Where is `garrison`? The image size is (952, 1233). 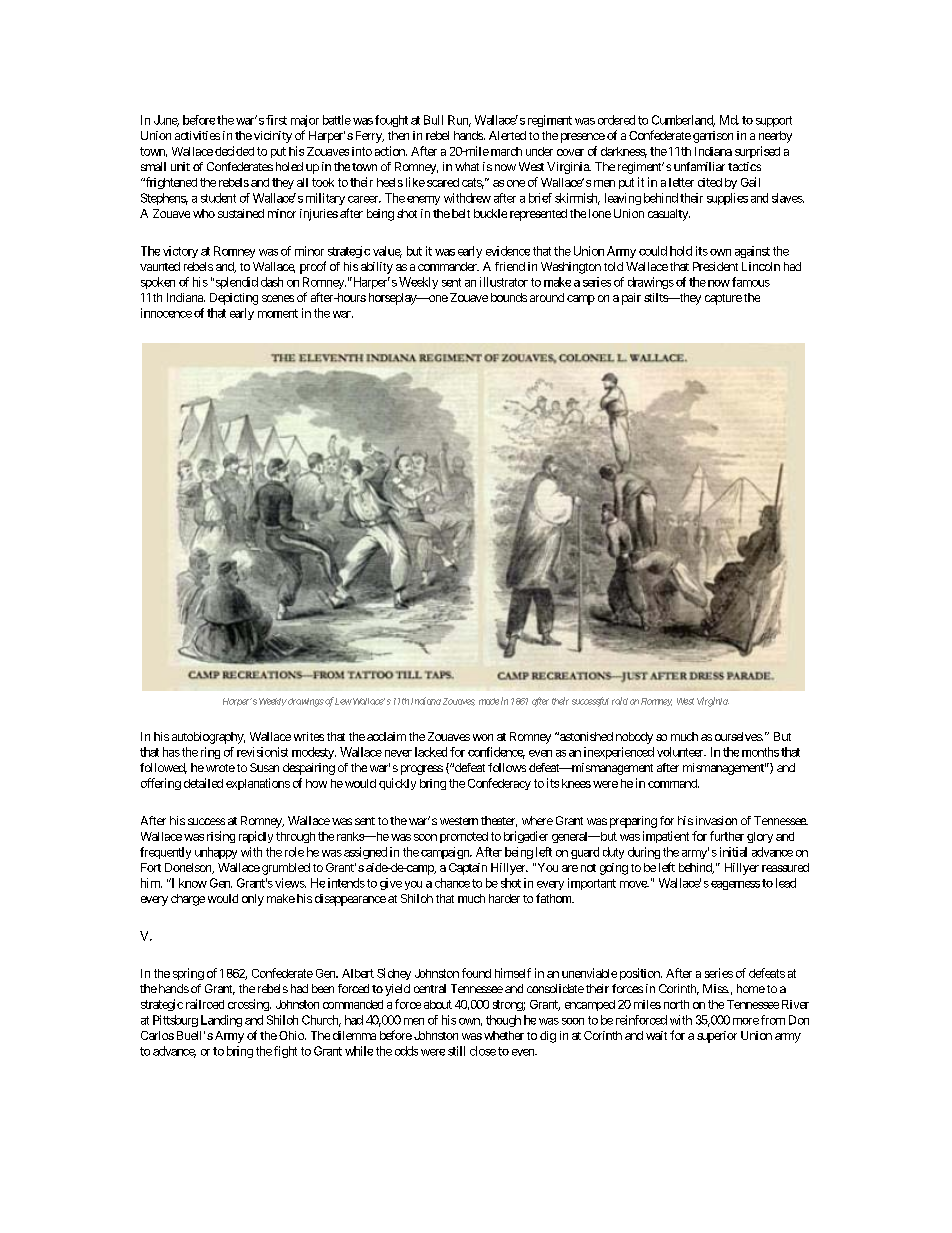
garrison is located at coordinates (713, 137).
